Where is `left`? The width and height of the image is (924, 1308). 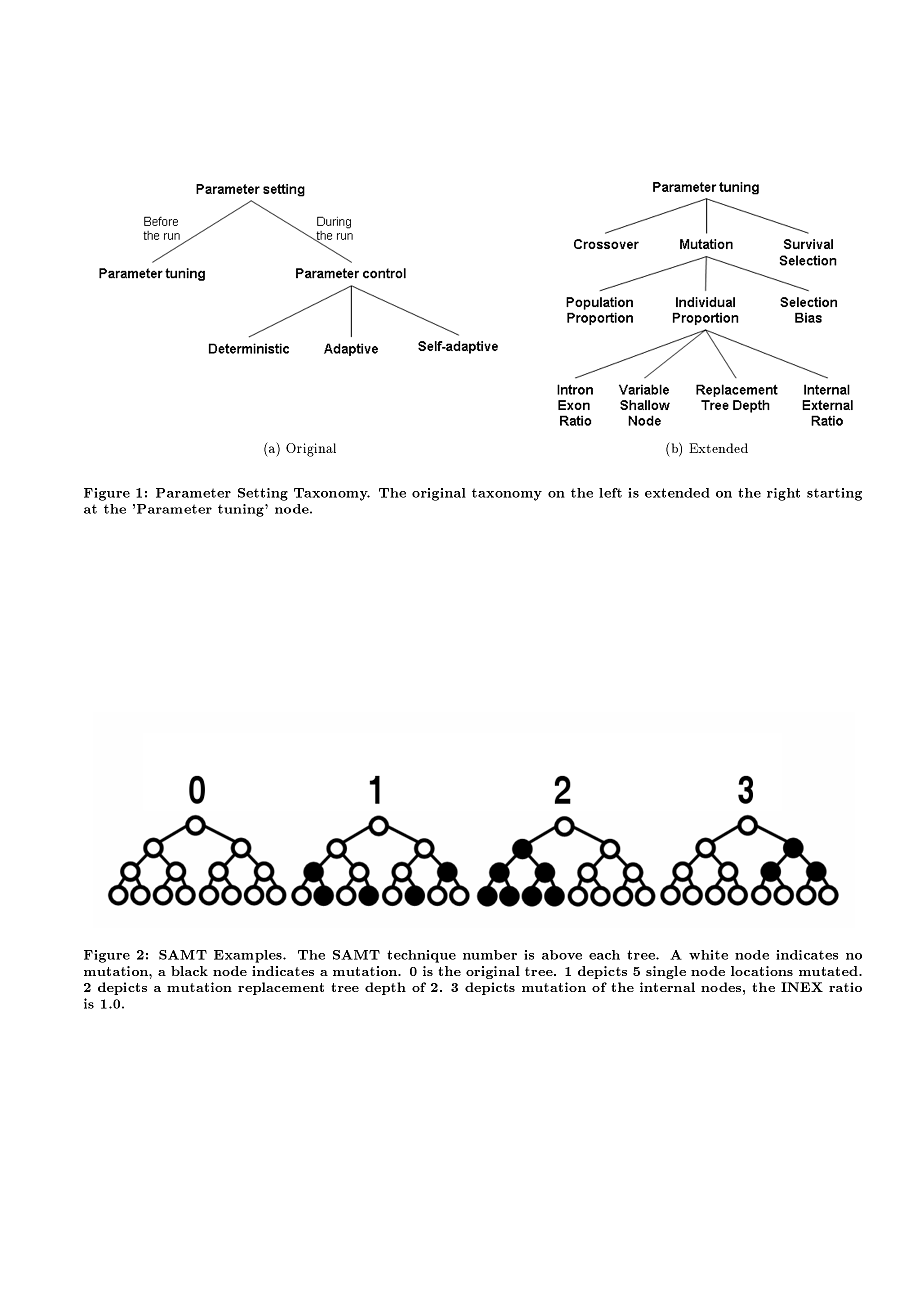
left is located at coordinates (610, 493).
